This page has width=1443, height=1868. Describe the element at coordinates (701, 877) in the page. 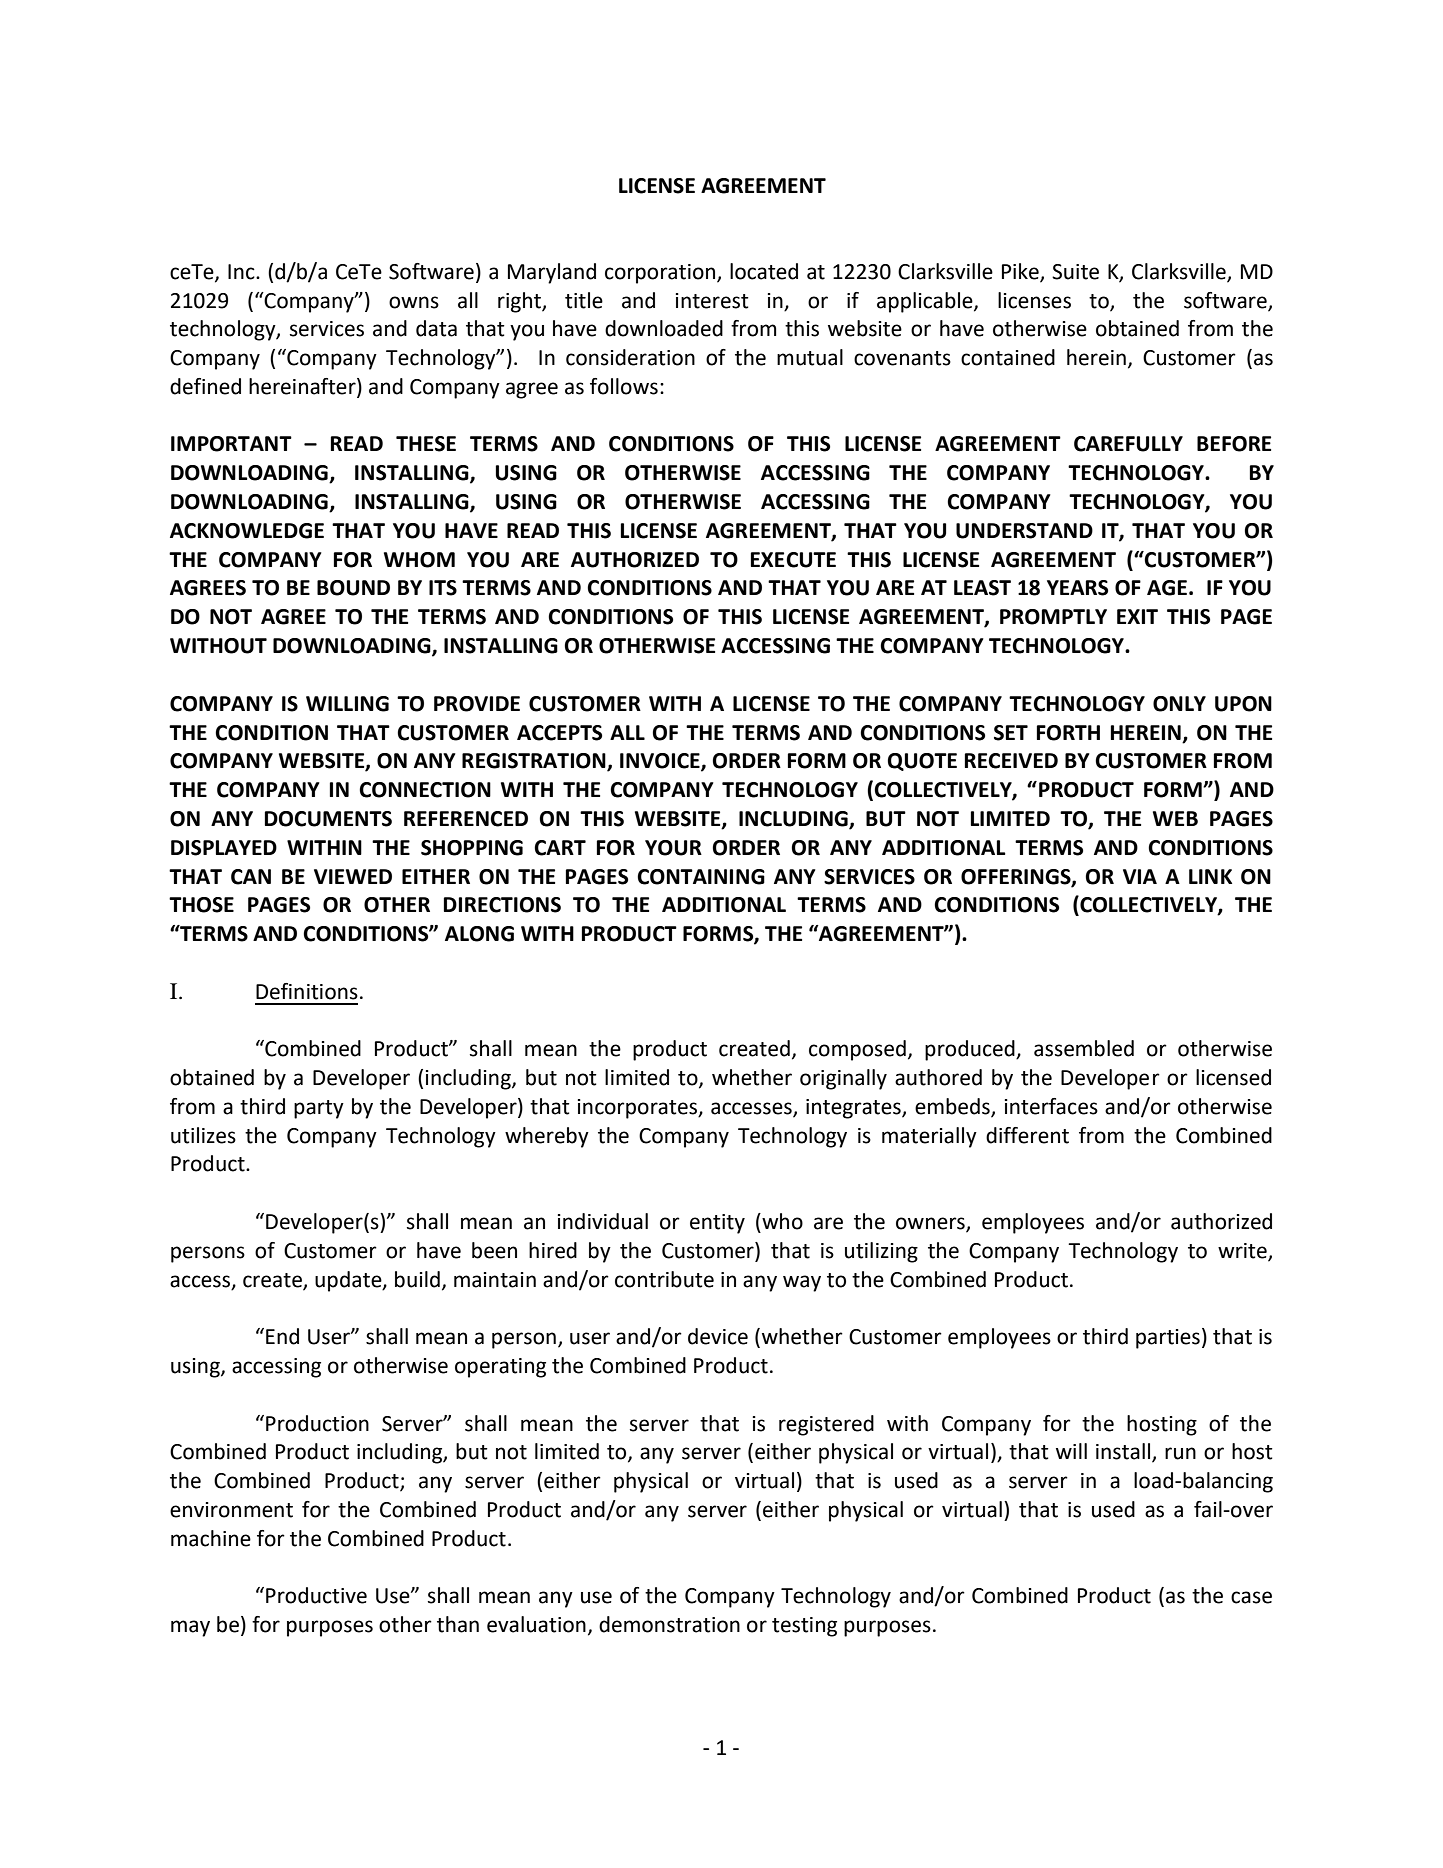

I see `CONTAINING` at that location.
